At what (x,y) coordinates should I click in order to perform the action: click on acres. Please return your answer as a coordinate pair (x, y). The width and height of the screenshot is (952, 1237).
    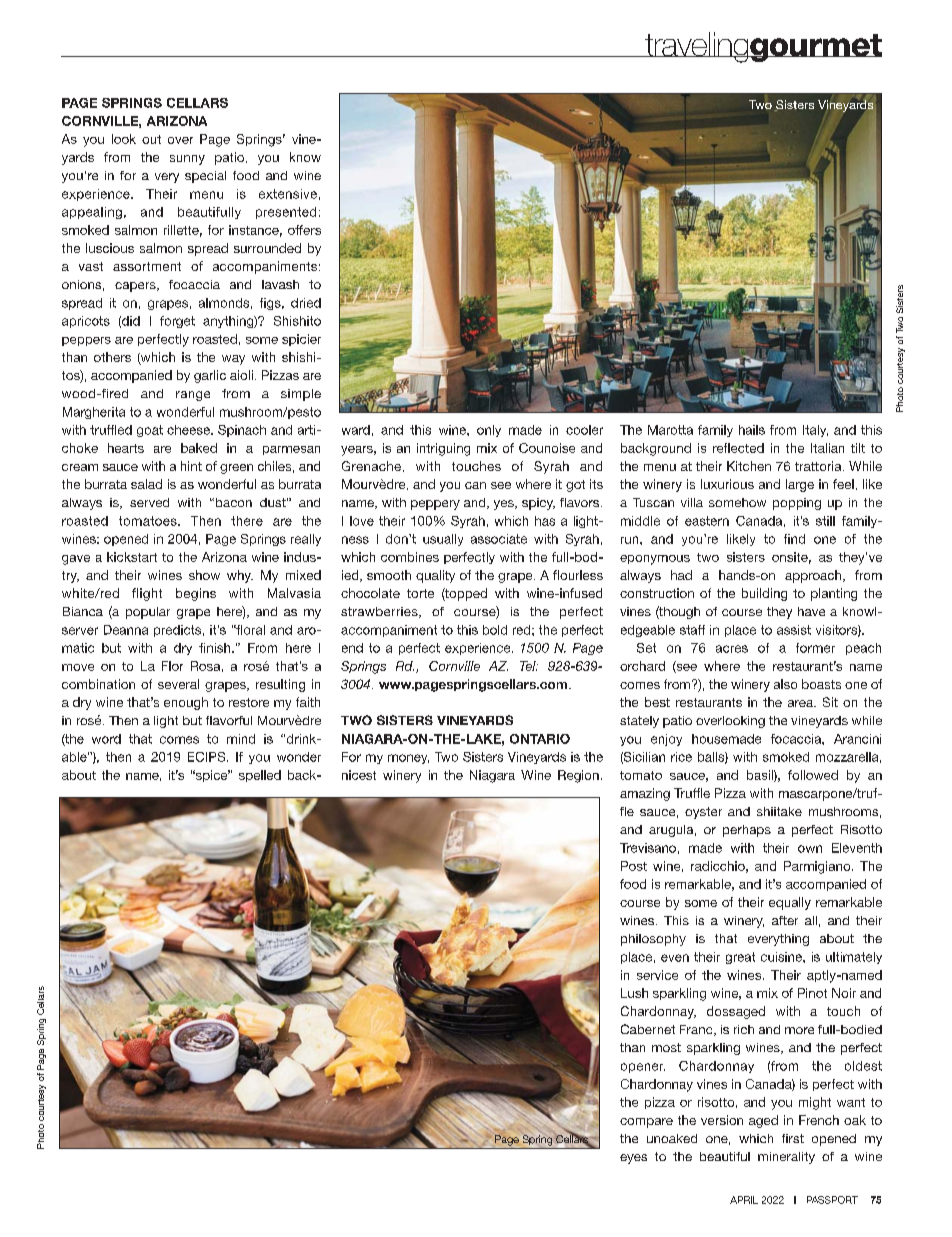
    Looking at the image, I should click on (732, 649).
